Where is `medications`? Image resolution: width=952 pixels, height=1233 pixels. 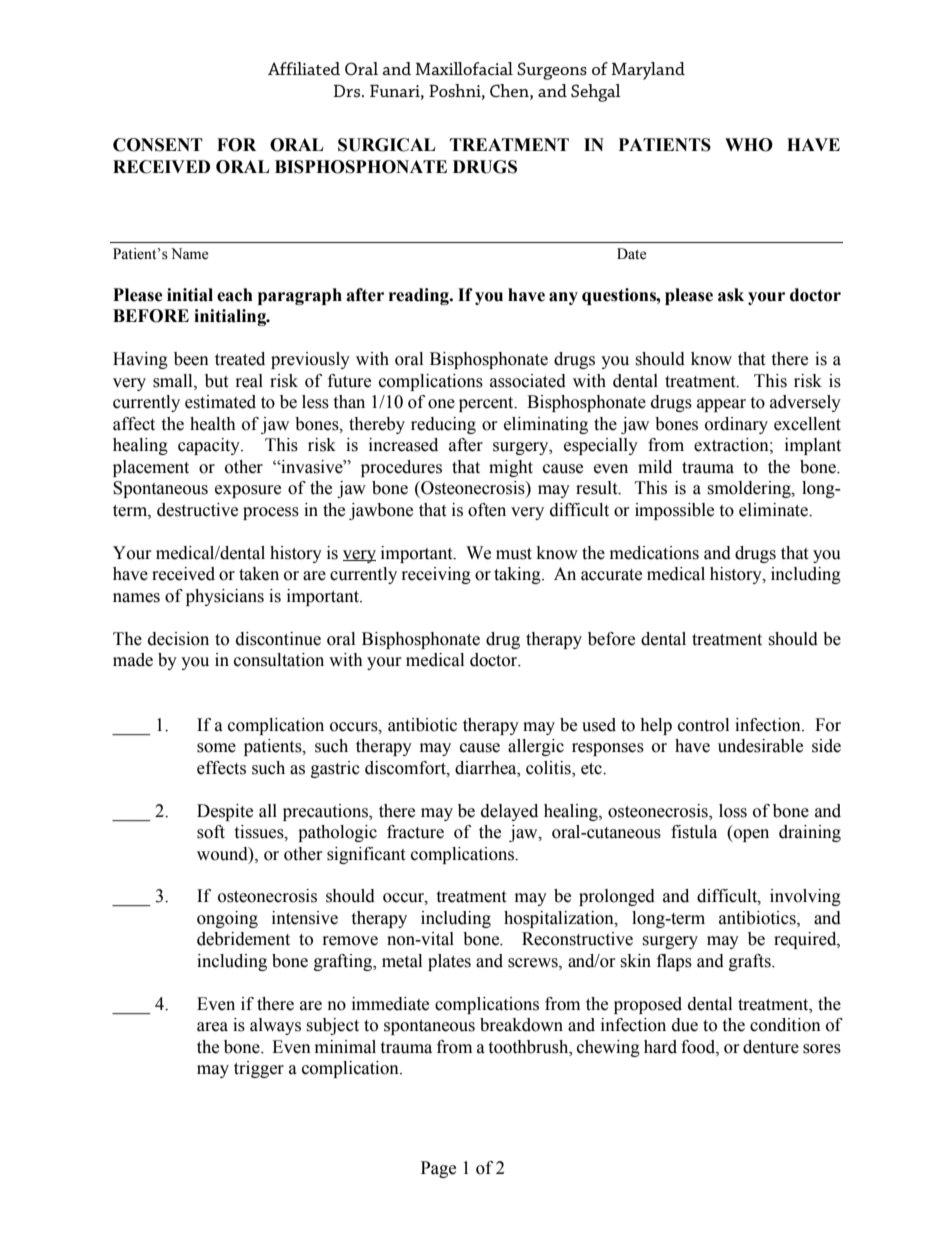
medications is located at coordinates (654, 553).
